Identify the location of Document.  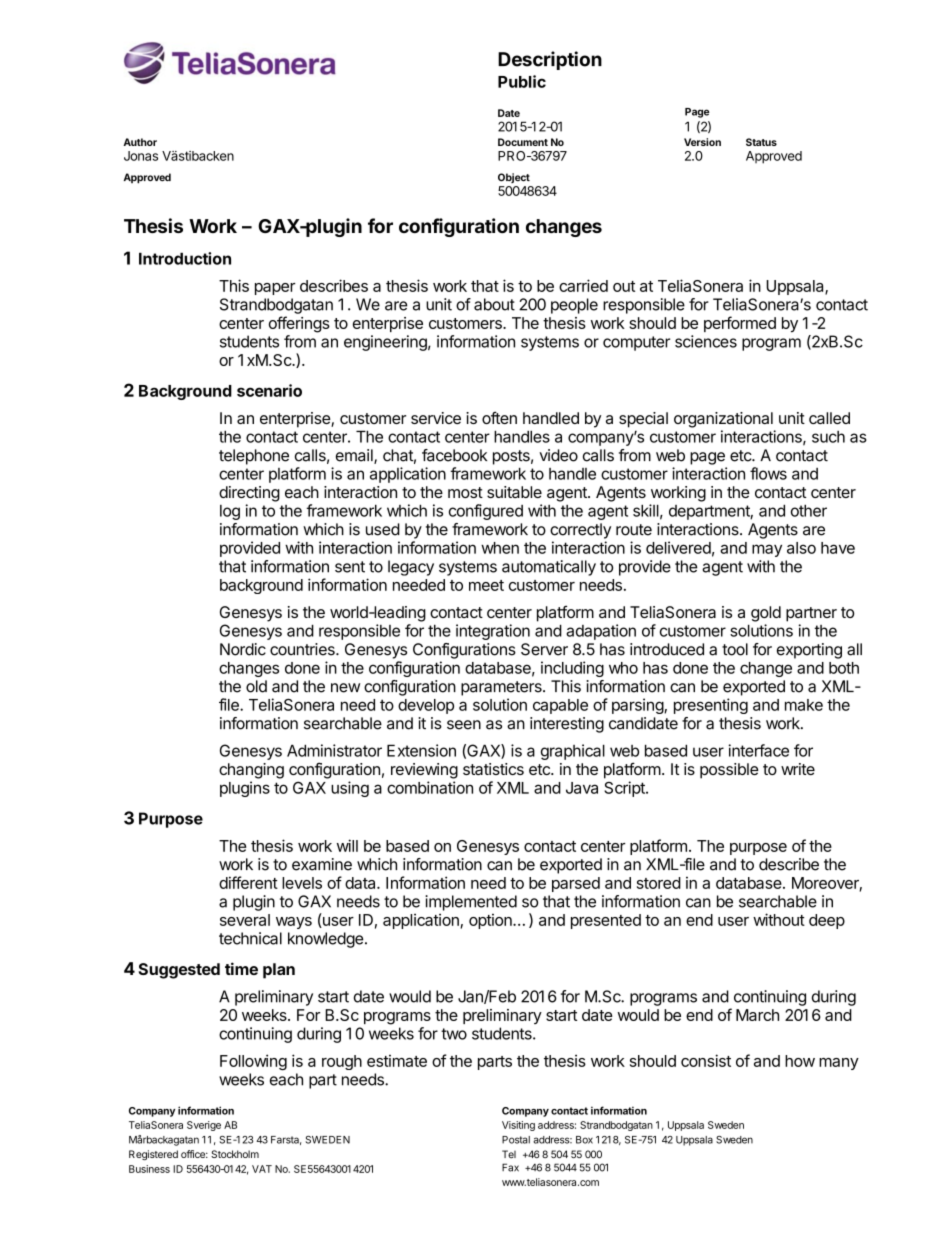
(523, 142).
